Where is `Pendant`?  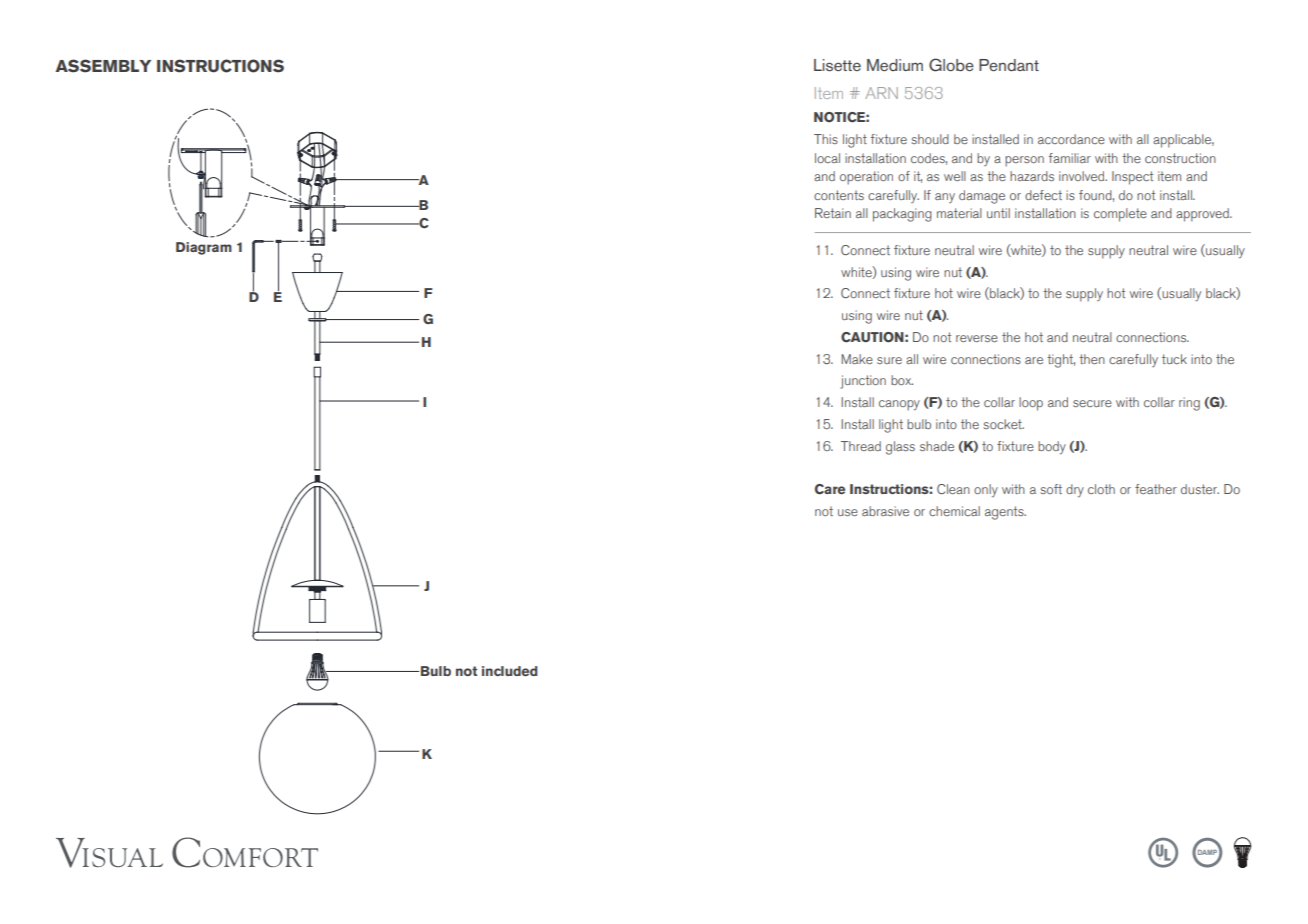 Pendant is located at coordinates (1009, 65).
